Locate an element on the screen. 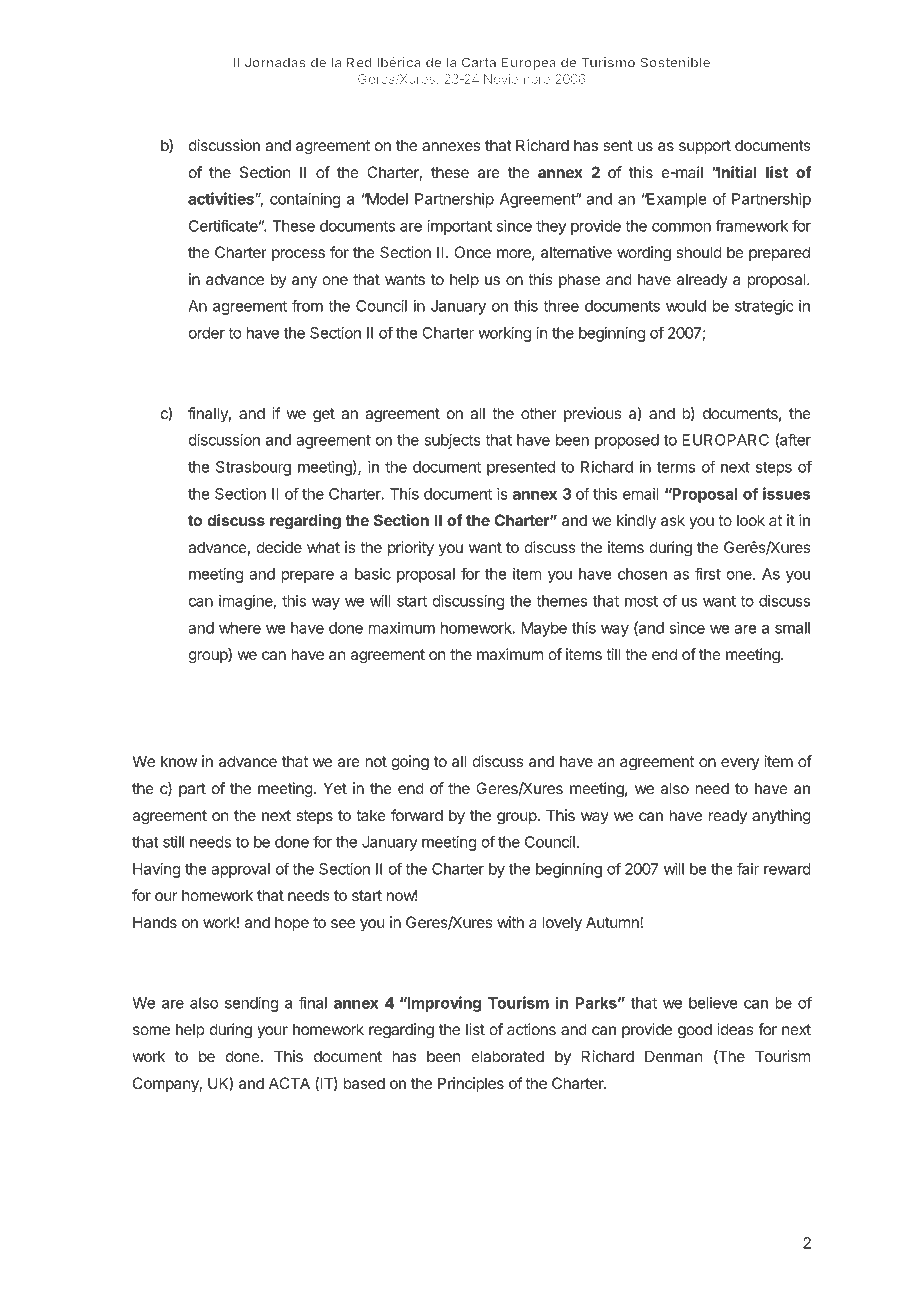 The width and height of the screenshot is (924, 1308). order is located at coordinates (207, 333).
